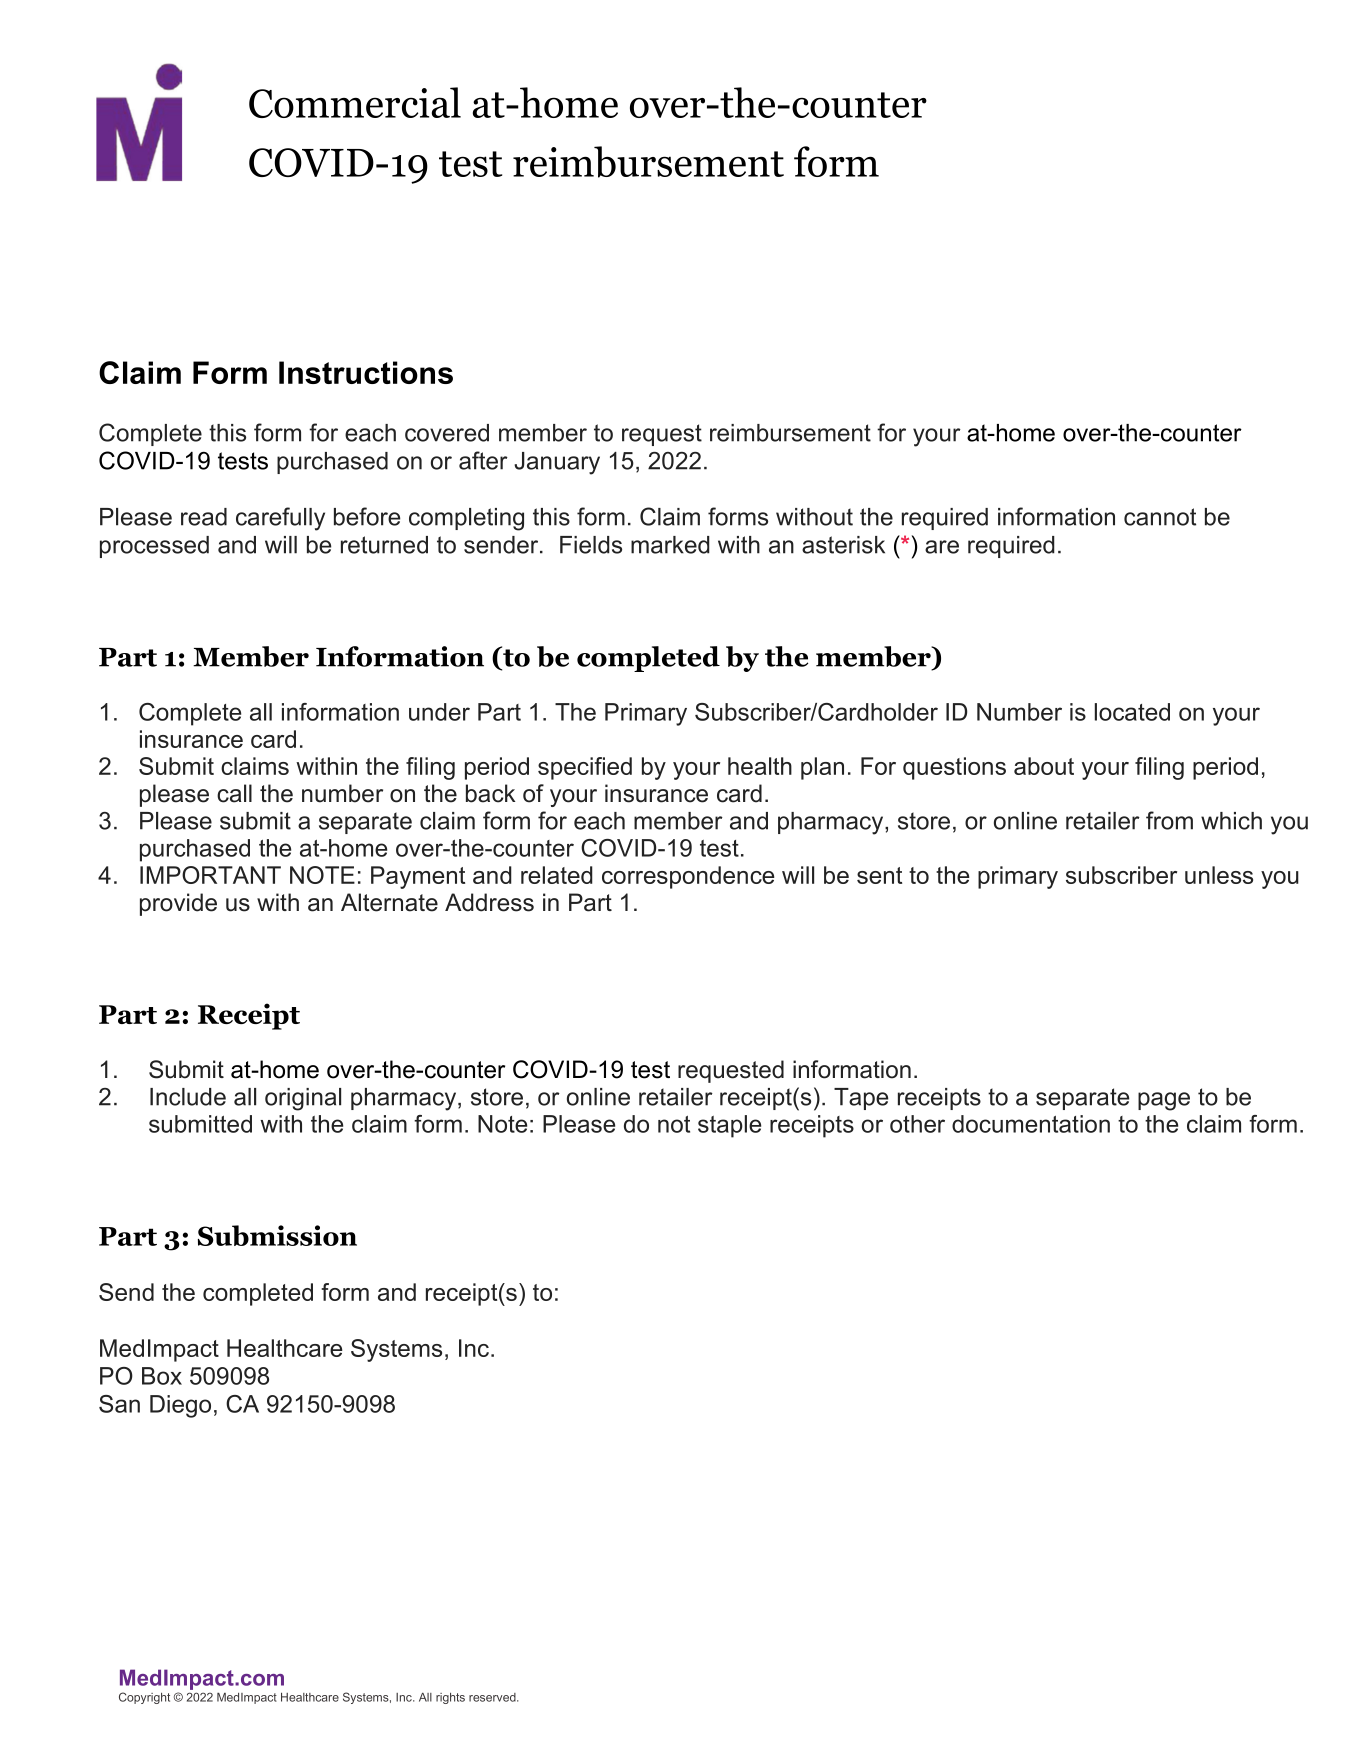 This page has height=1752, width=1354. What do you see at coordinates (303, 1099) in the page?
I see `original` at bounding box center [303, 1099].
